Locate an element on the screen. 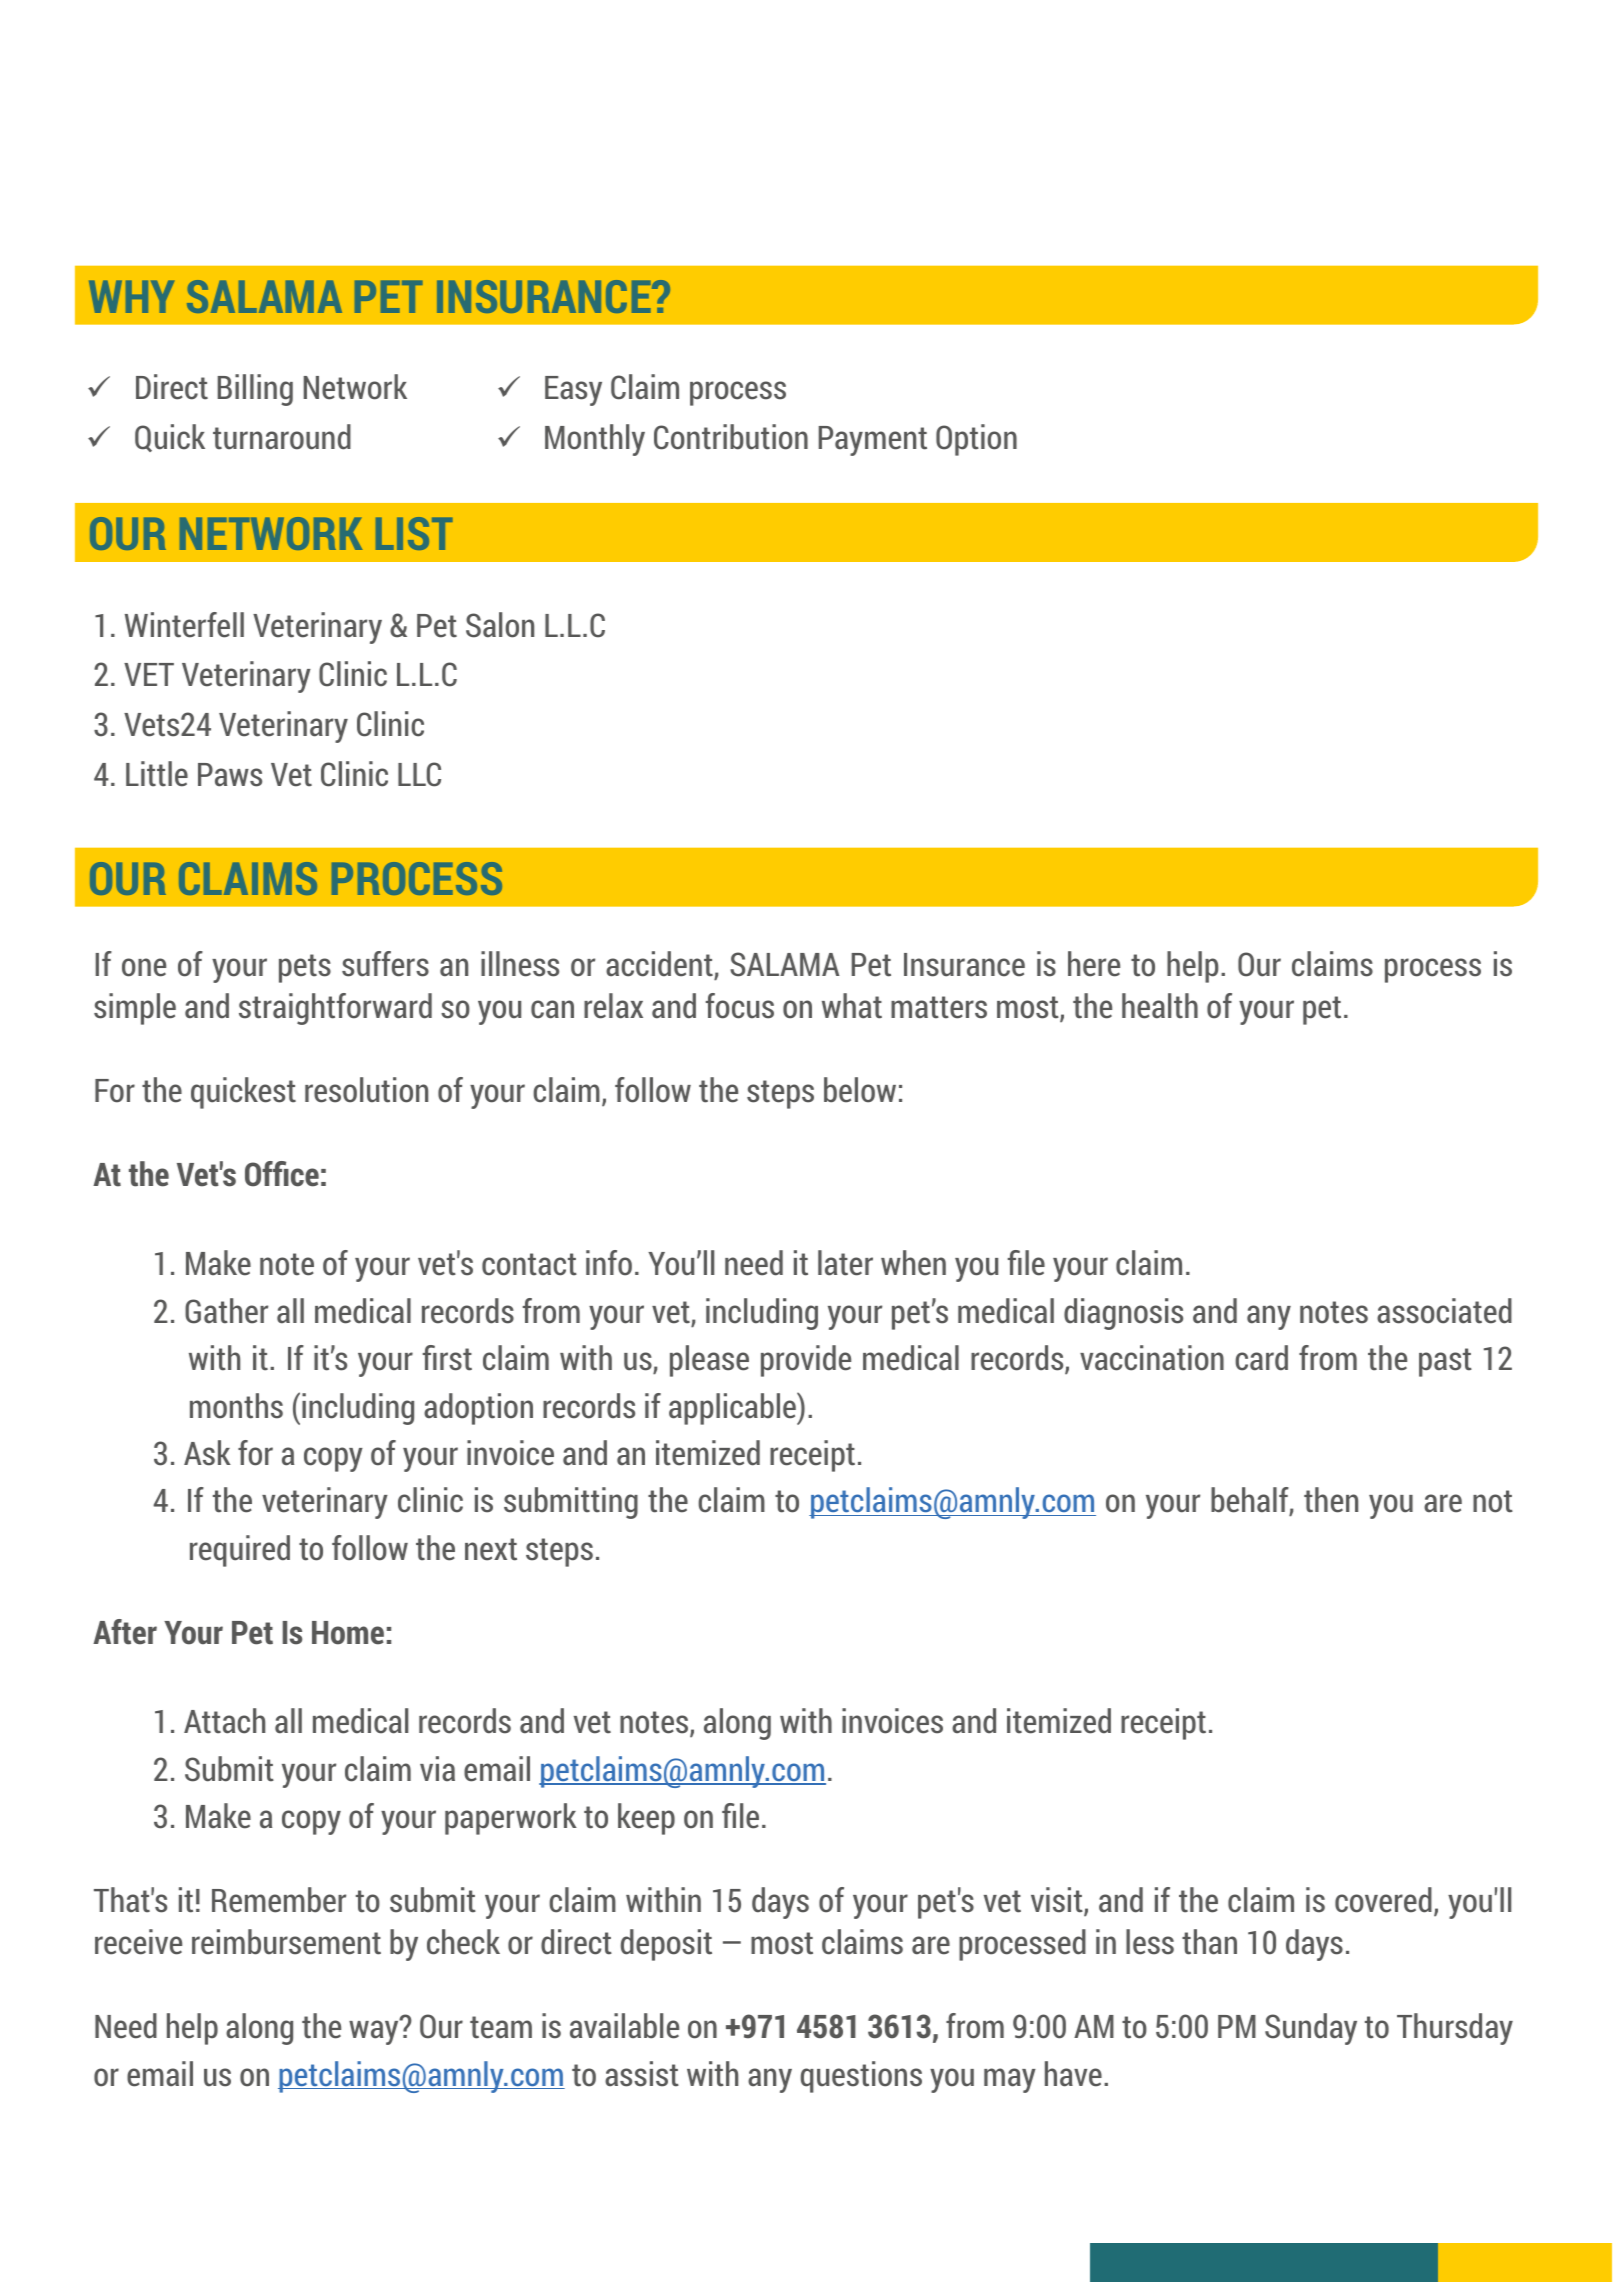 Image resolution: width=1613 pixels, height=2282 pixels. way is located at coordinates (375, 2032).
